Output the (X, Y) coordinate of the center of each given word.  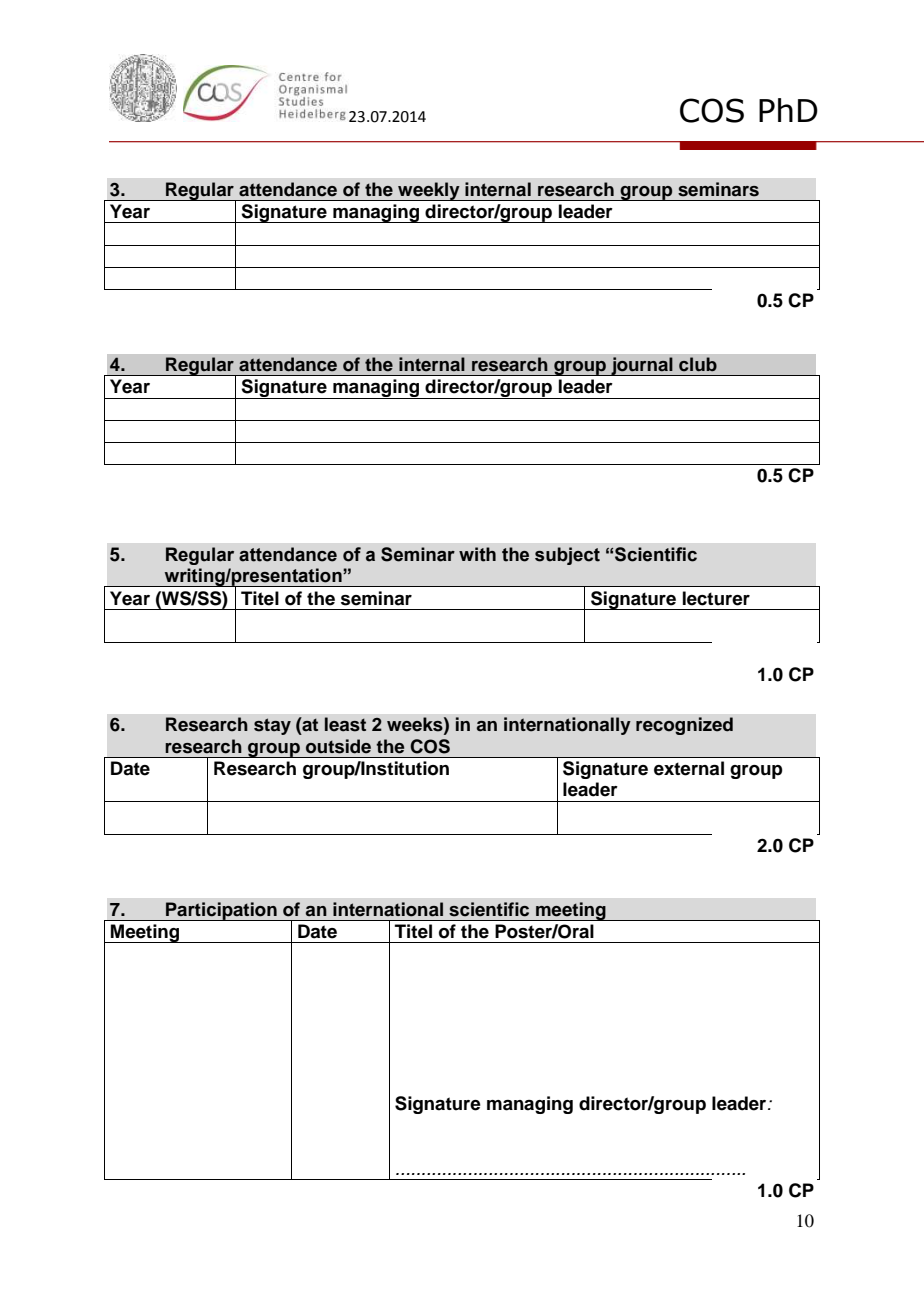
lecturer (716, 598)
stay (272, 726)
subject (567, 556)
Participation (221, 911)
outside (338, 746)
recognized (684, 726)
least (345, 724)
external (689, 768)
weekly (429, 191)
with (477, 554)
